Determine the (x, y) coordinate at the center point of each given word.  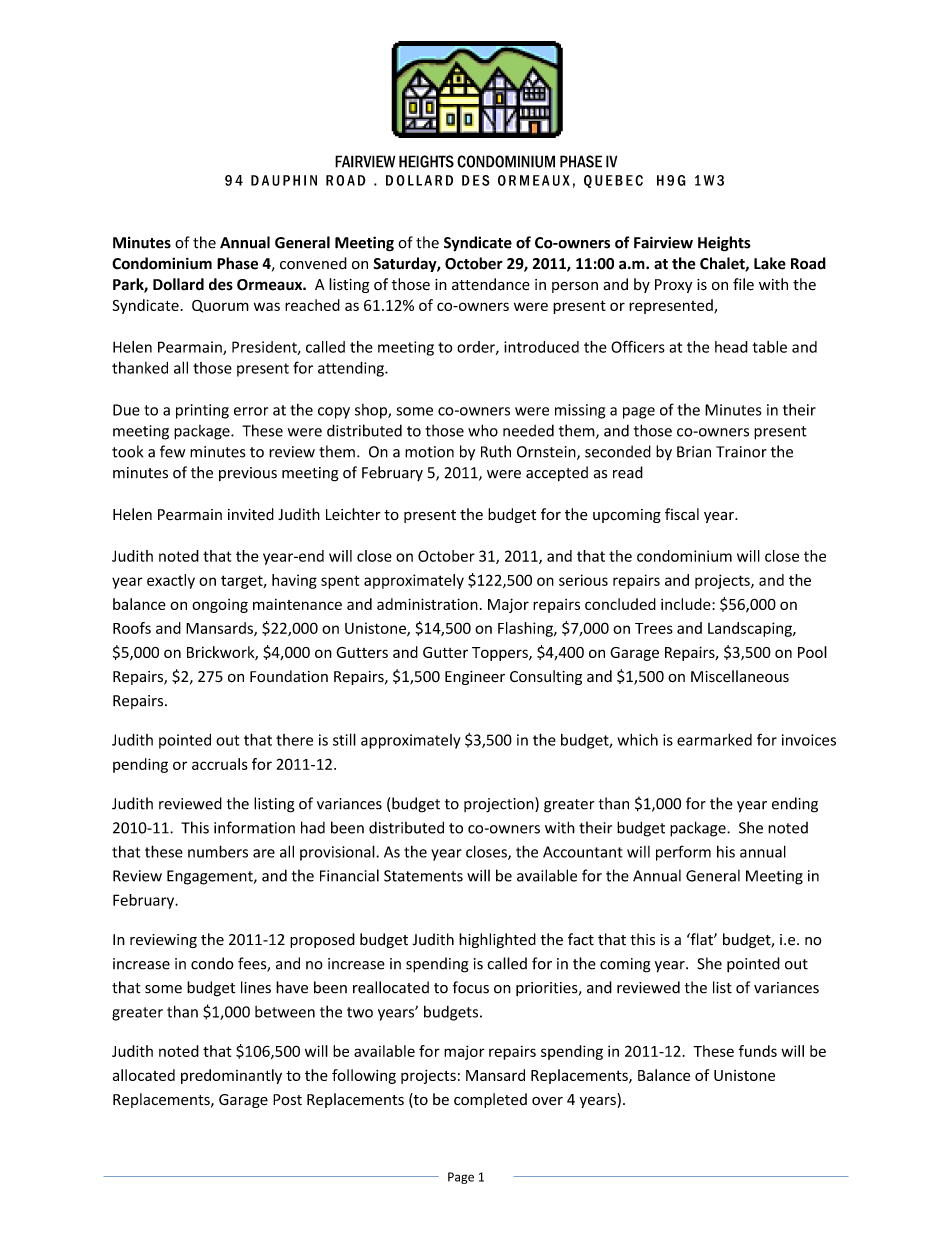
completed (490, 1100)
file (743, 284)
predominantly (231, 1076)
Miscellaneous (740, 676)
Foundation (289, 676)
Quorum (220, 306)
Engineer (475, 678)
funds (758, 1051)
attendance (491, 284)
